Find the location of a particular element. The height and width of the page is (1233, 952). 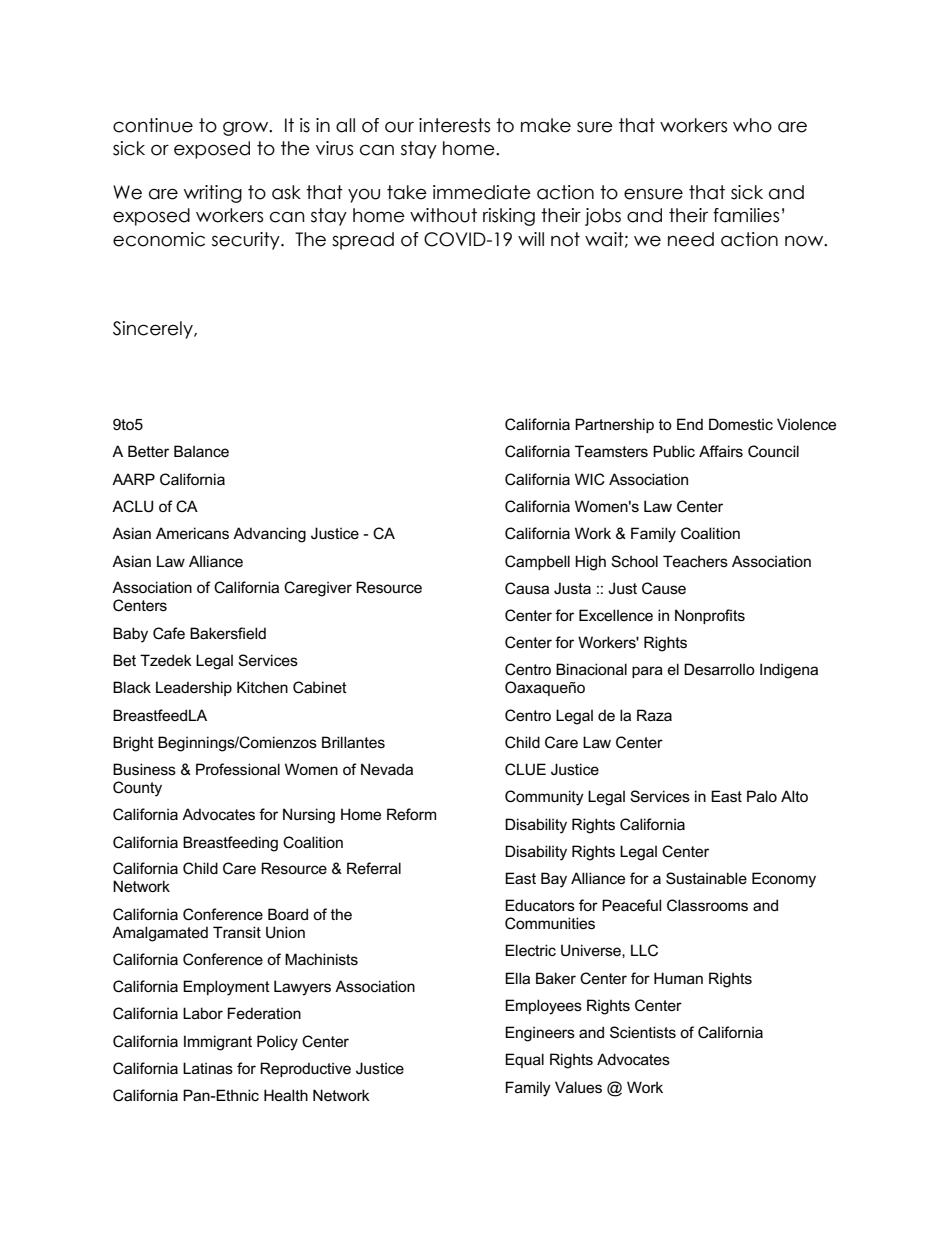

Equal is located at coordinates (524, 1060).
